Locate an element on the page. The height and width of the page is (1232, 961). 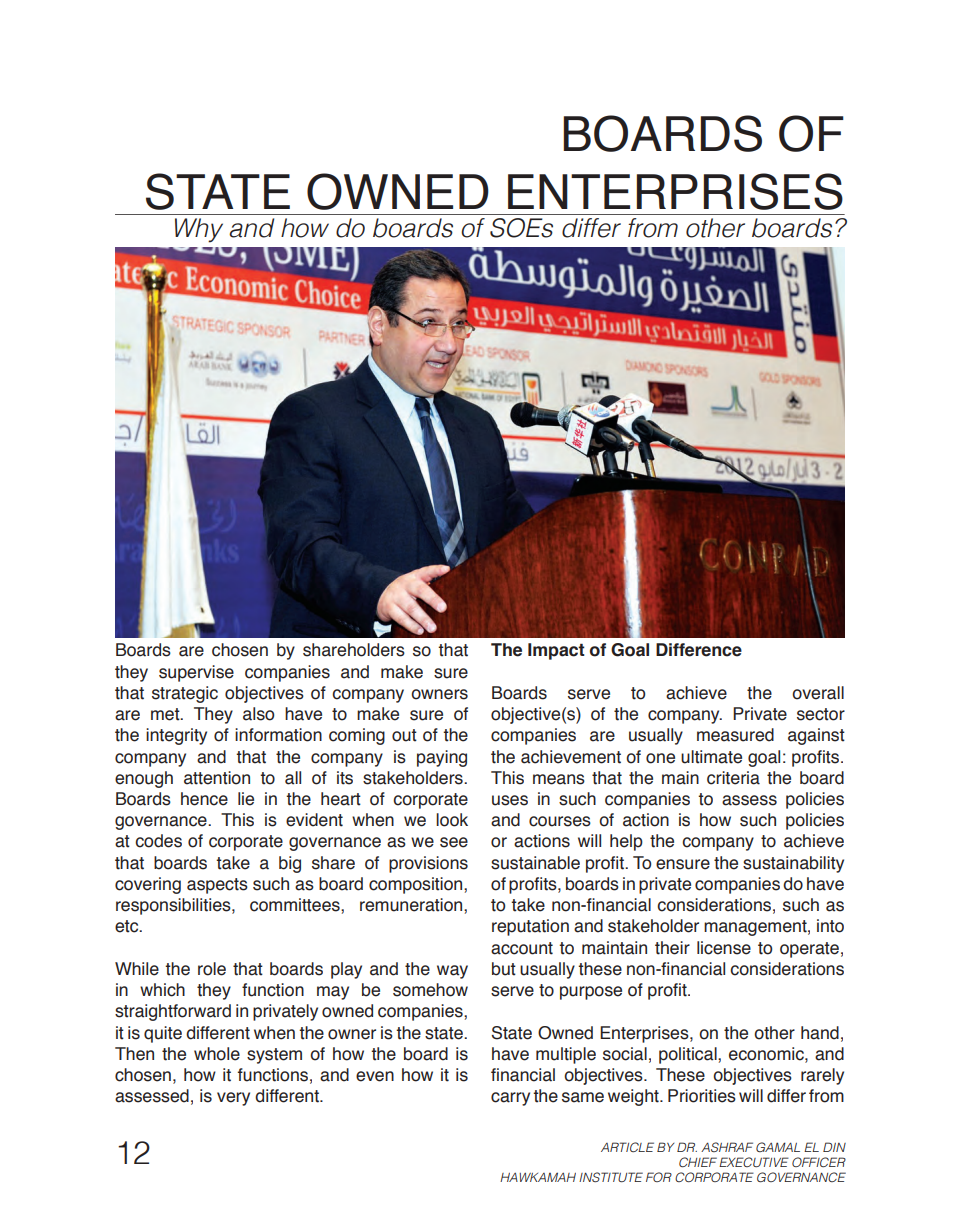
paying is located at coordinates (442, 758).
